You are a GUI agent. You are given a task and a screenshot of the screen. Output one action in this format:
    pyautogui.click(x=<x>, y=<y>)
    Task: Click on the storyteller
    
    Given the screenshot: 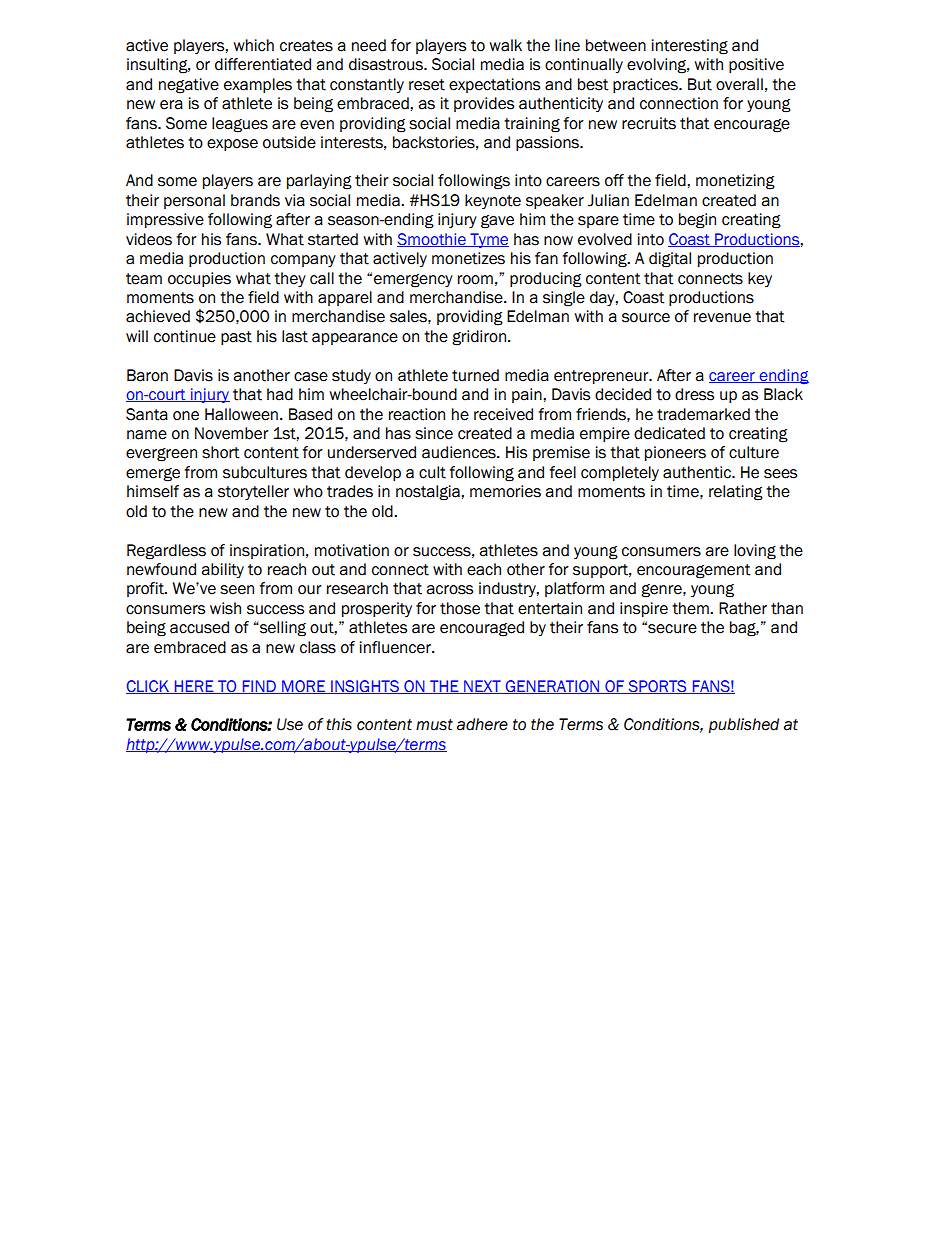 What is the action you would take?
    pyautogui.click(x=253, y=492)
